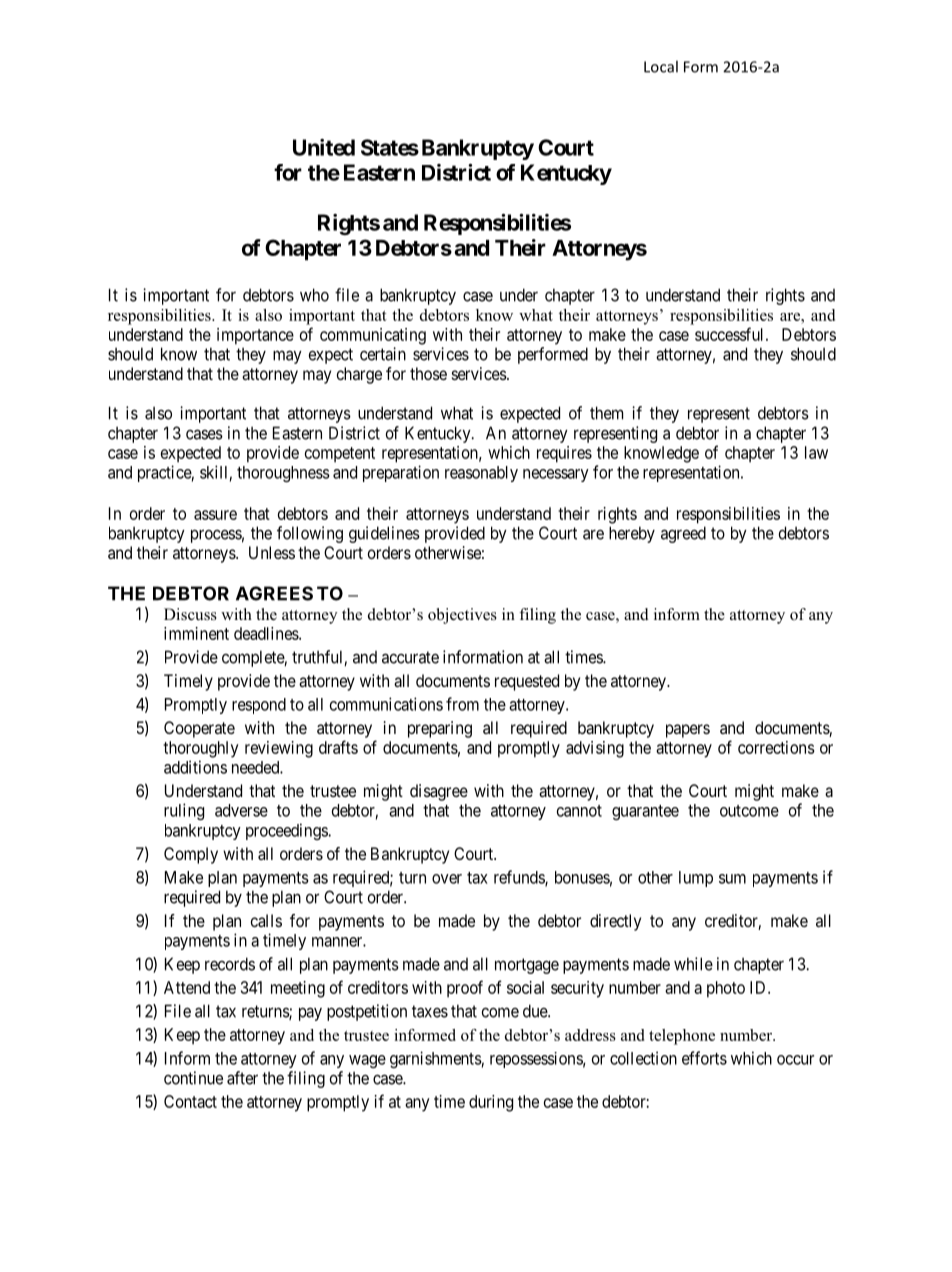 The width and height of the image is (952, 1272). What do you see at coordinates (279, 749) in the image?
I see `reviewing` at bounding box center [279, 749].
